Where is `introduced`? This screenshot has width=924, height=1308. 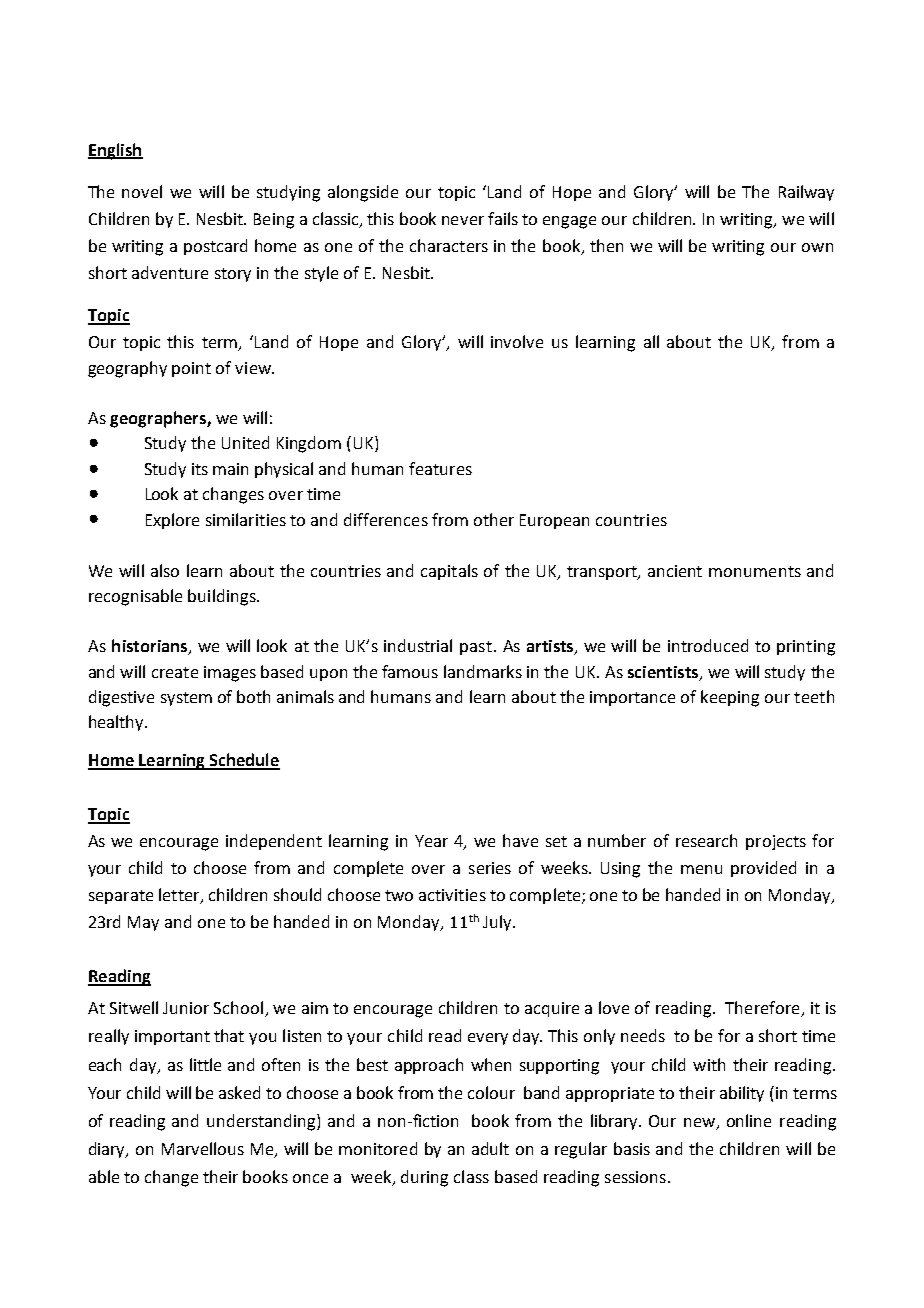
introduced is located at coordinates (708, 645).
